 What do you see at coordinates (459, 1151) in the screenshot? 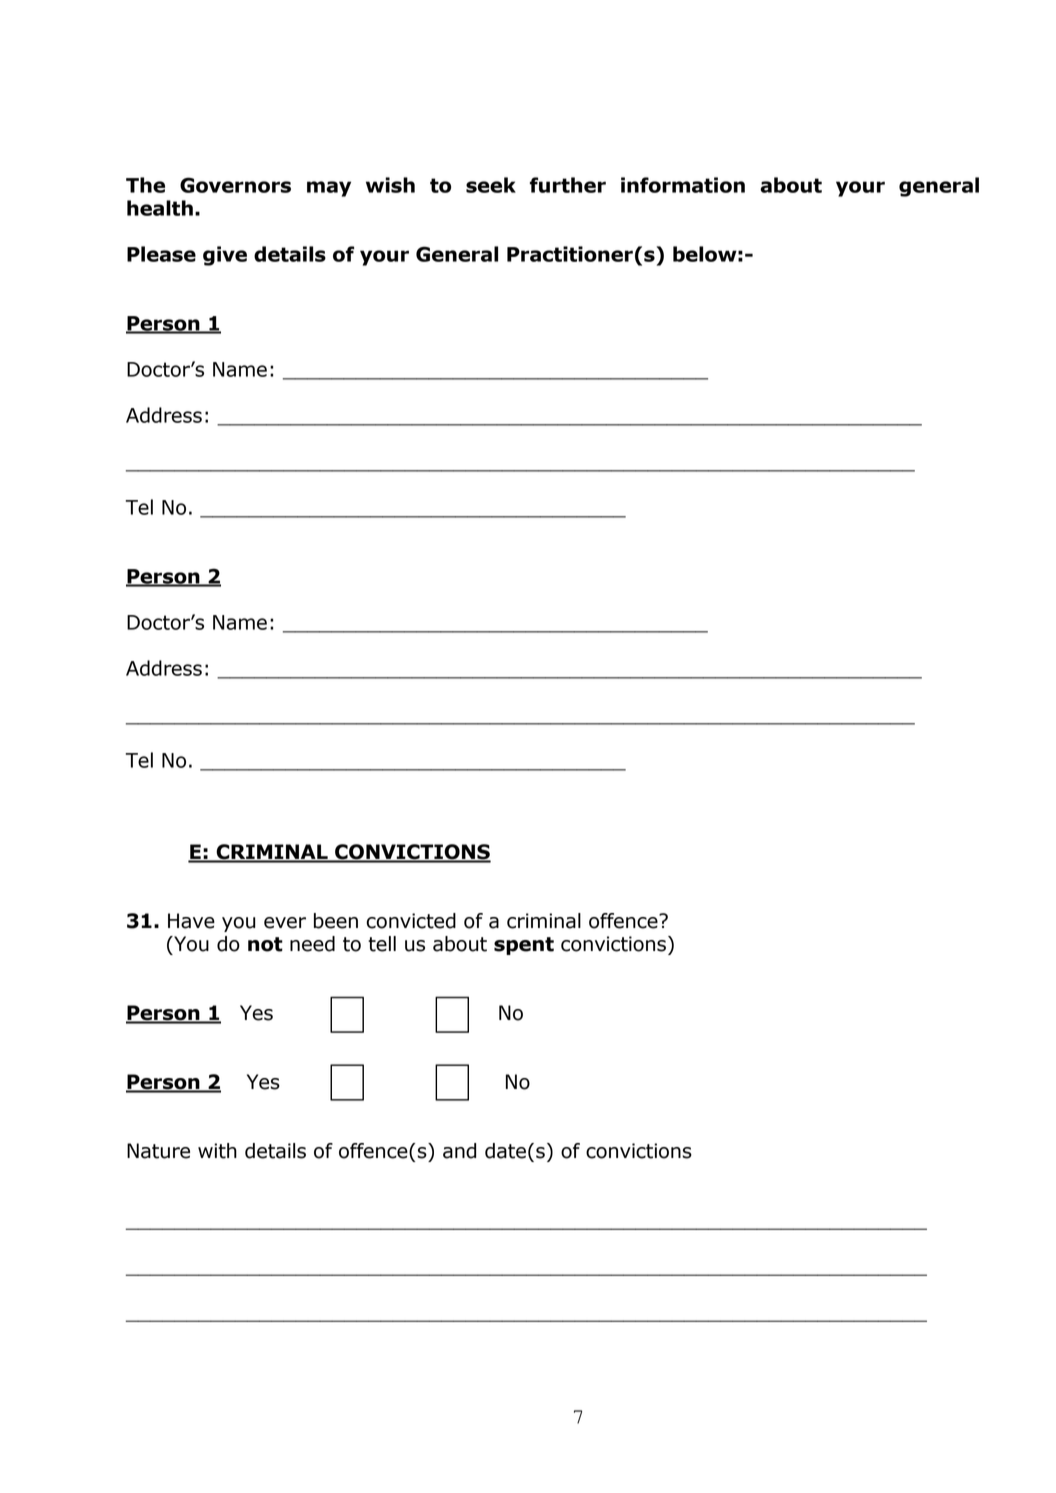
I see `and` at bounding box center [459, 1151].
